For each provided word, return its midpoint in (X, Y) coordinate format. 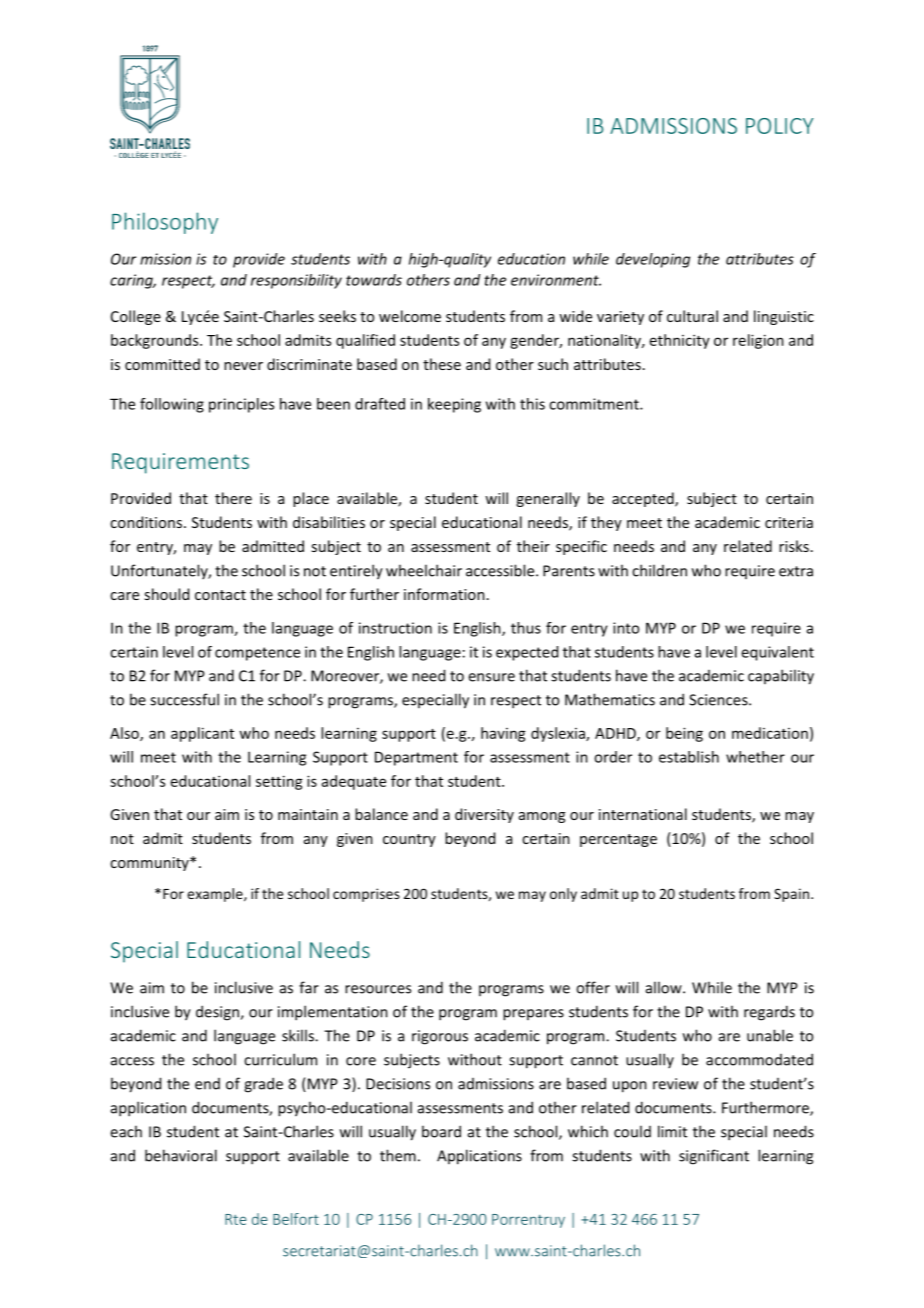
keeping (454, 405)
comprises (366, 895)
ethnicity (680, 341)
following (172, 405)
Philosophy (165, 223)
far (309, 987)
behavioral (181, 1155)
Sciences (719, 700)
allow (665, 987)
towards (374, 280)
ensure (491, 677)
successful (184, 699)
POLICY (779, 126)
